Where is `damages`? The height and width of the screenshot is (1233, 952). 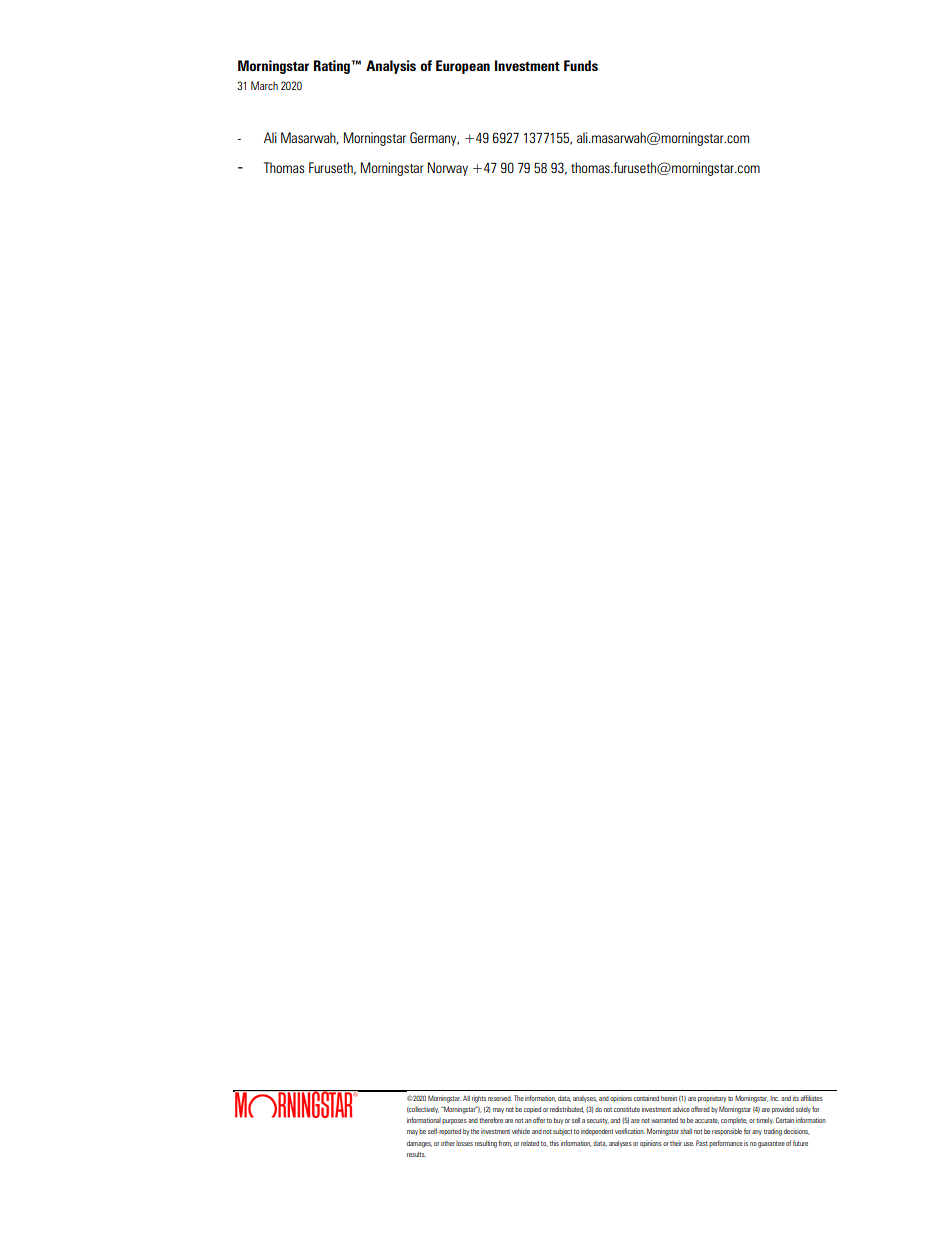 damages is located at coordinates (419, 1144).
